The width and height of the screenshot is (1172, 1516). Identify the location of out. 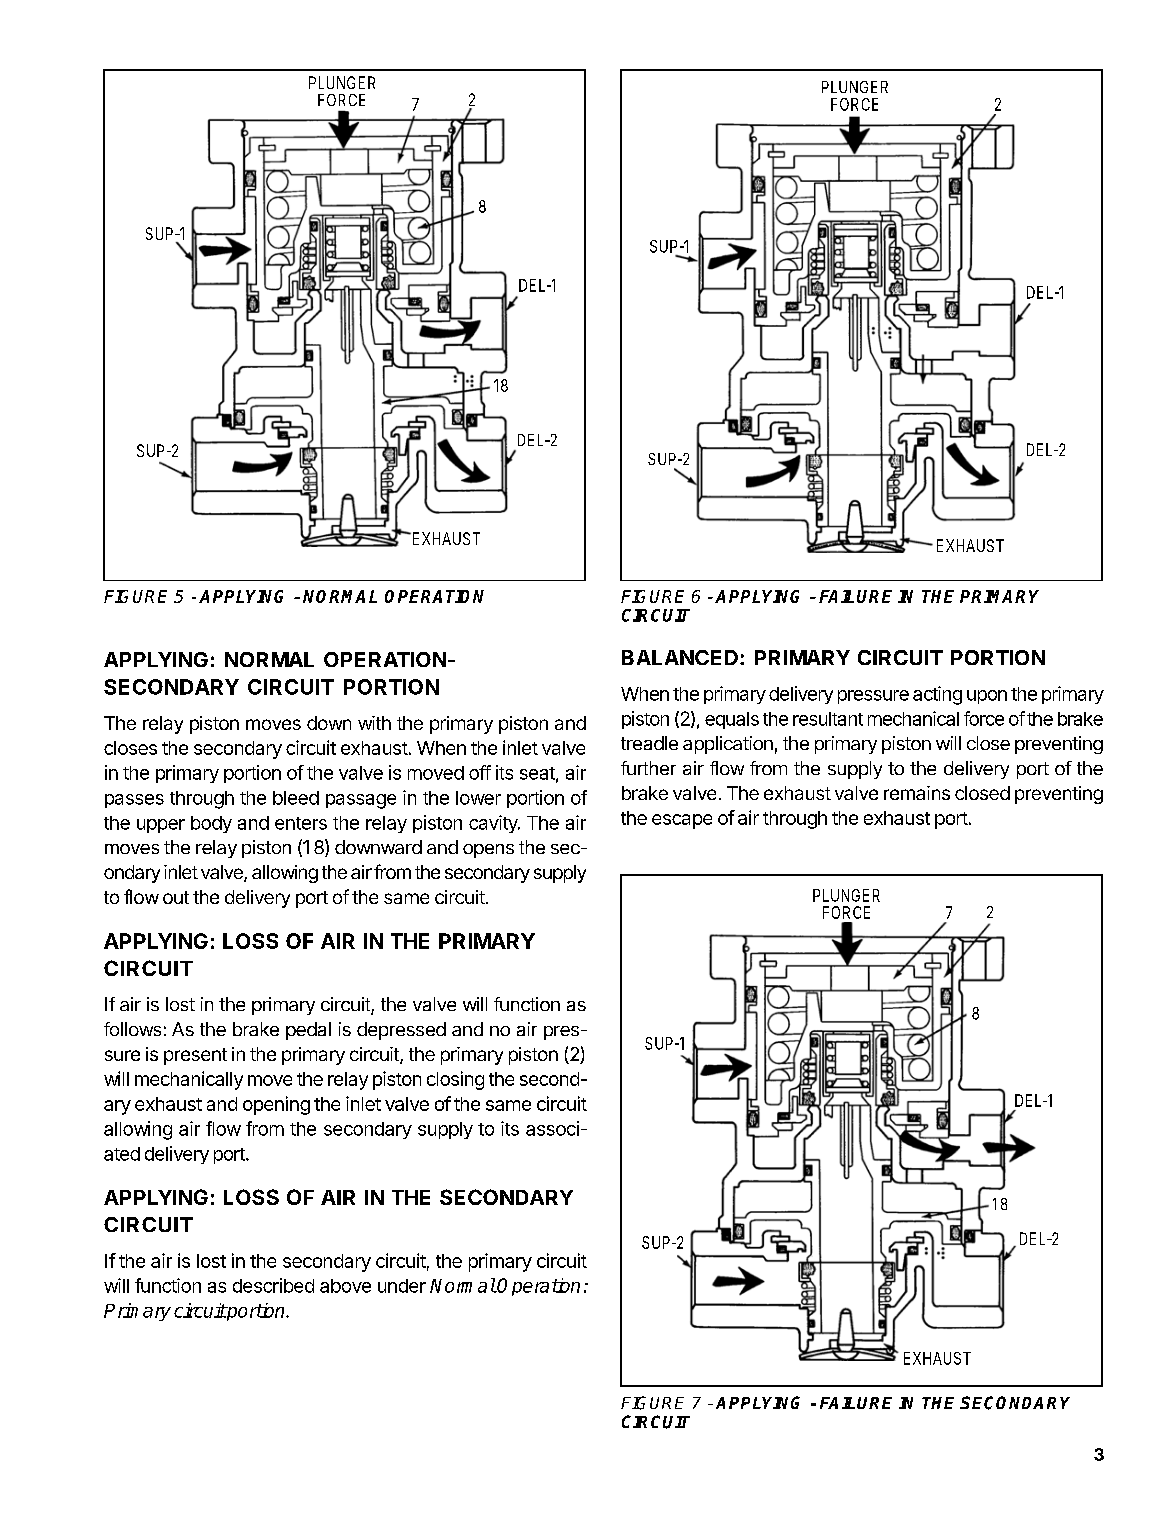
(176, 897).
